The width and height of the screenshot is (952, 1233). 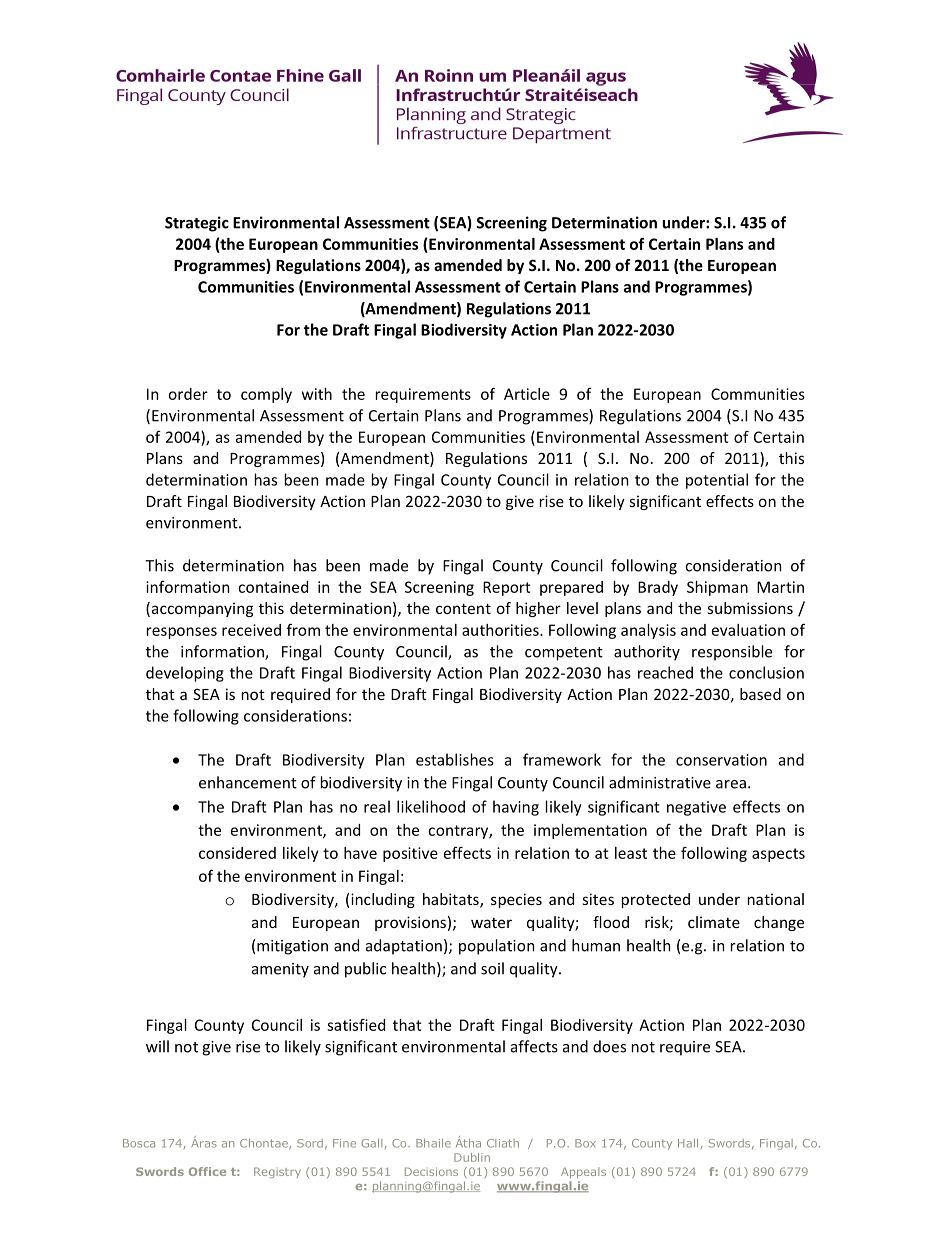 What do you see at coordinates (237, 853) in the screenshot?
I see `considered` at bounding box center [237, 853].
